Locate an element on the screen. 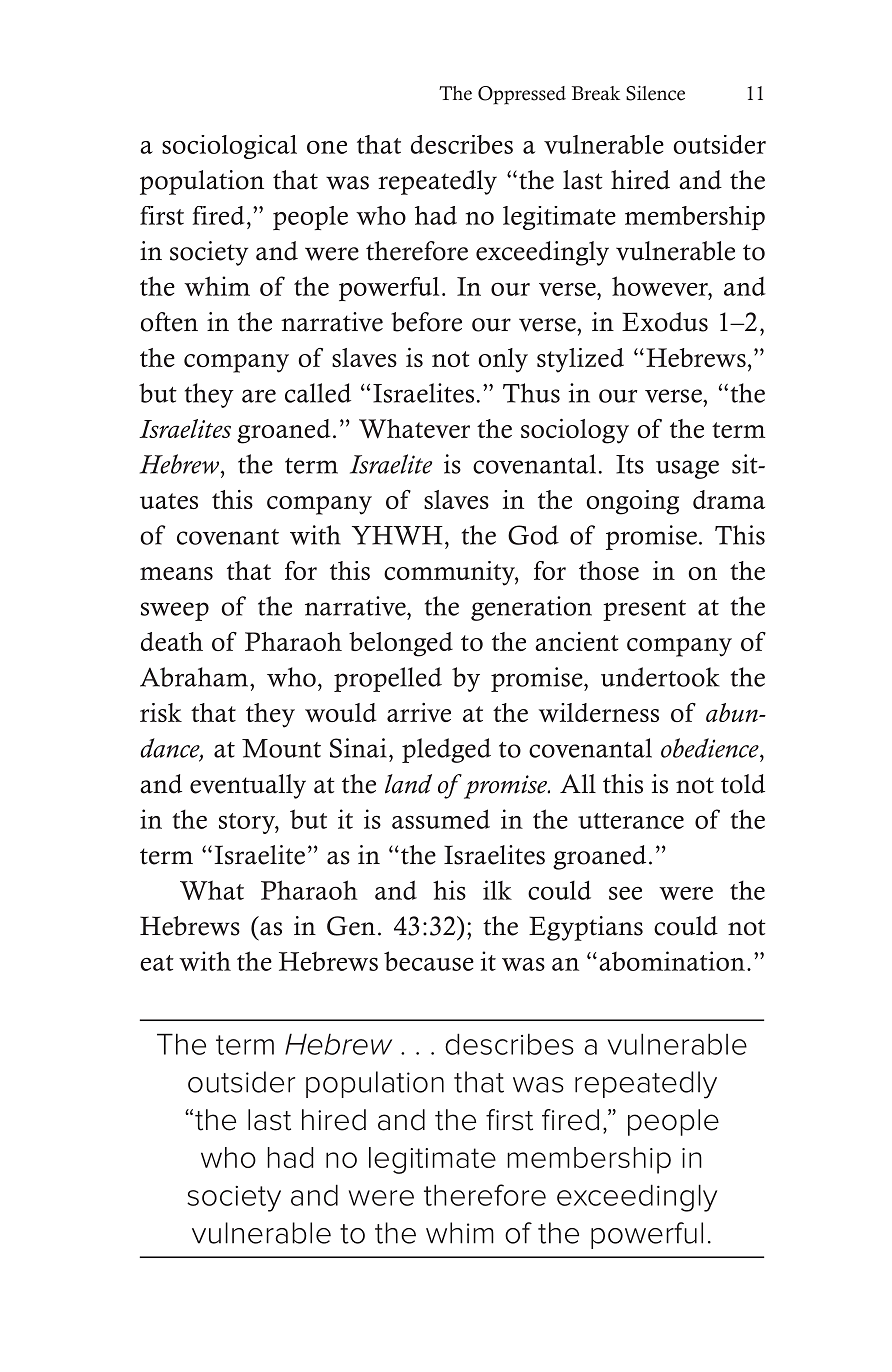  ongoing is located at coordinates (632, 502).
